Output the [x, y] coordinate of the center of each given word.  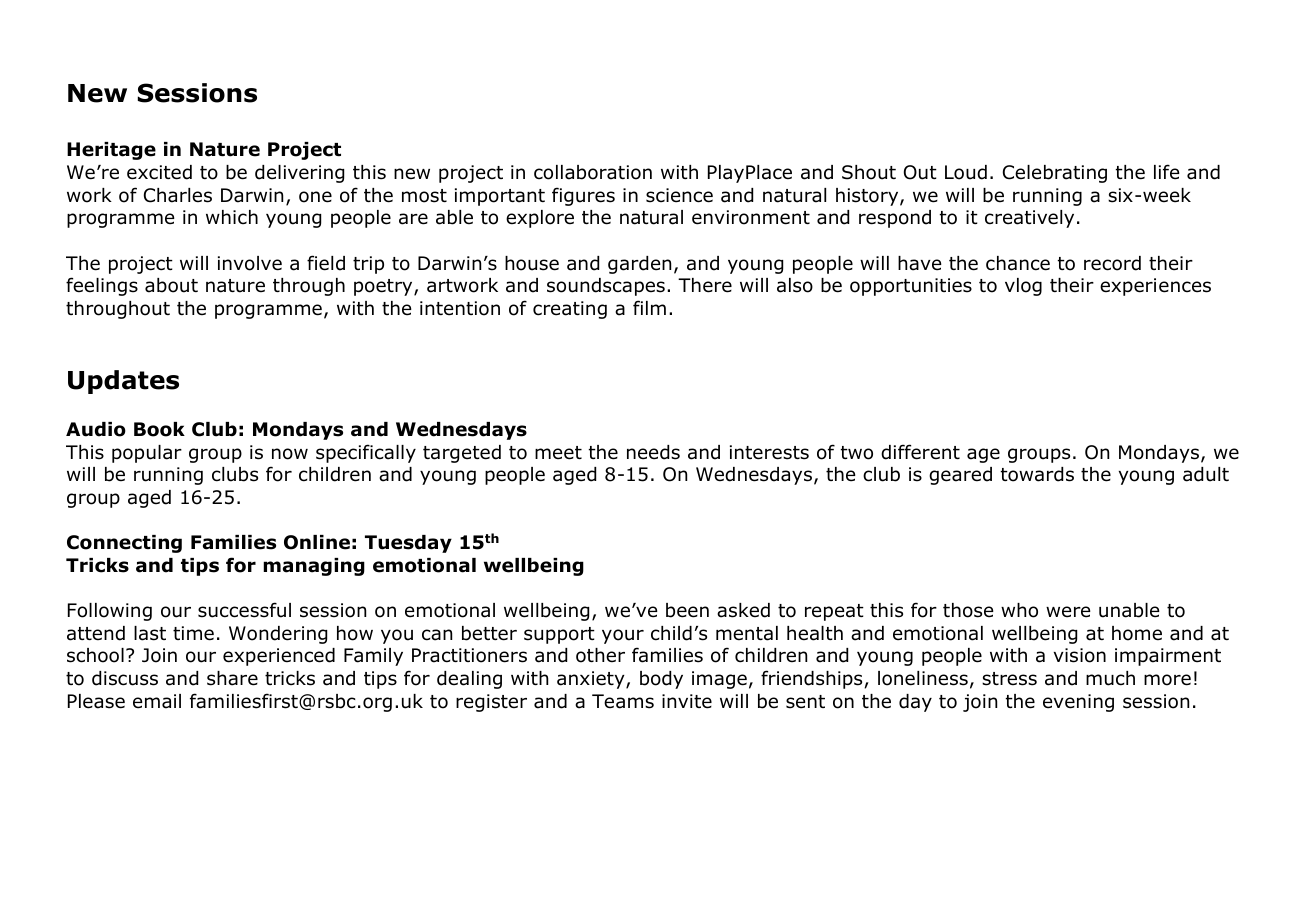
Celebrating [1055, 174]
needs [653, 452]
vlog [1023, 287]
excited [159, 172]
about [171, 285]
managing [314, 567]
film [649, 307]
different [920, 452]
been [687, 610]
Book [159, 429]
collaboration [593, 172]
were [1068, 612]
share [232, 678]
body [661, 680]
